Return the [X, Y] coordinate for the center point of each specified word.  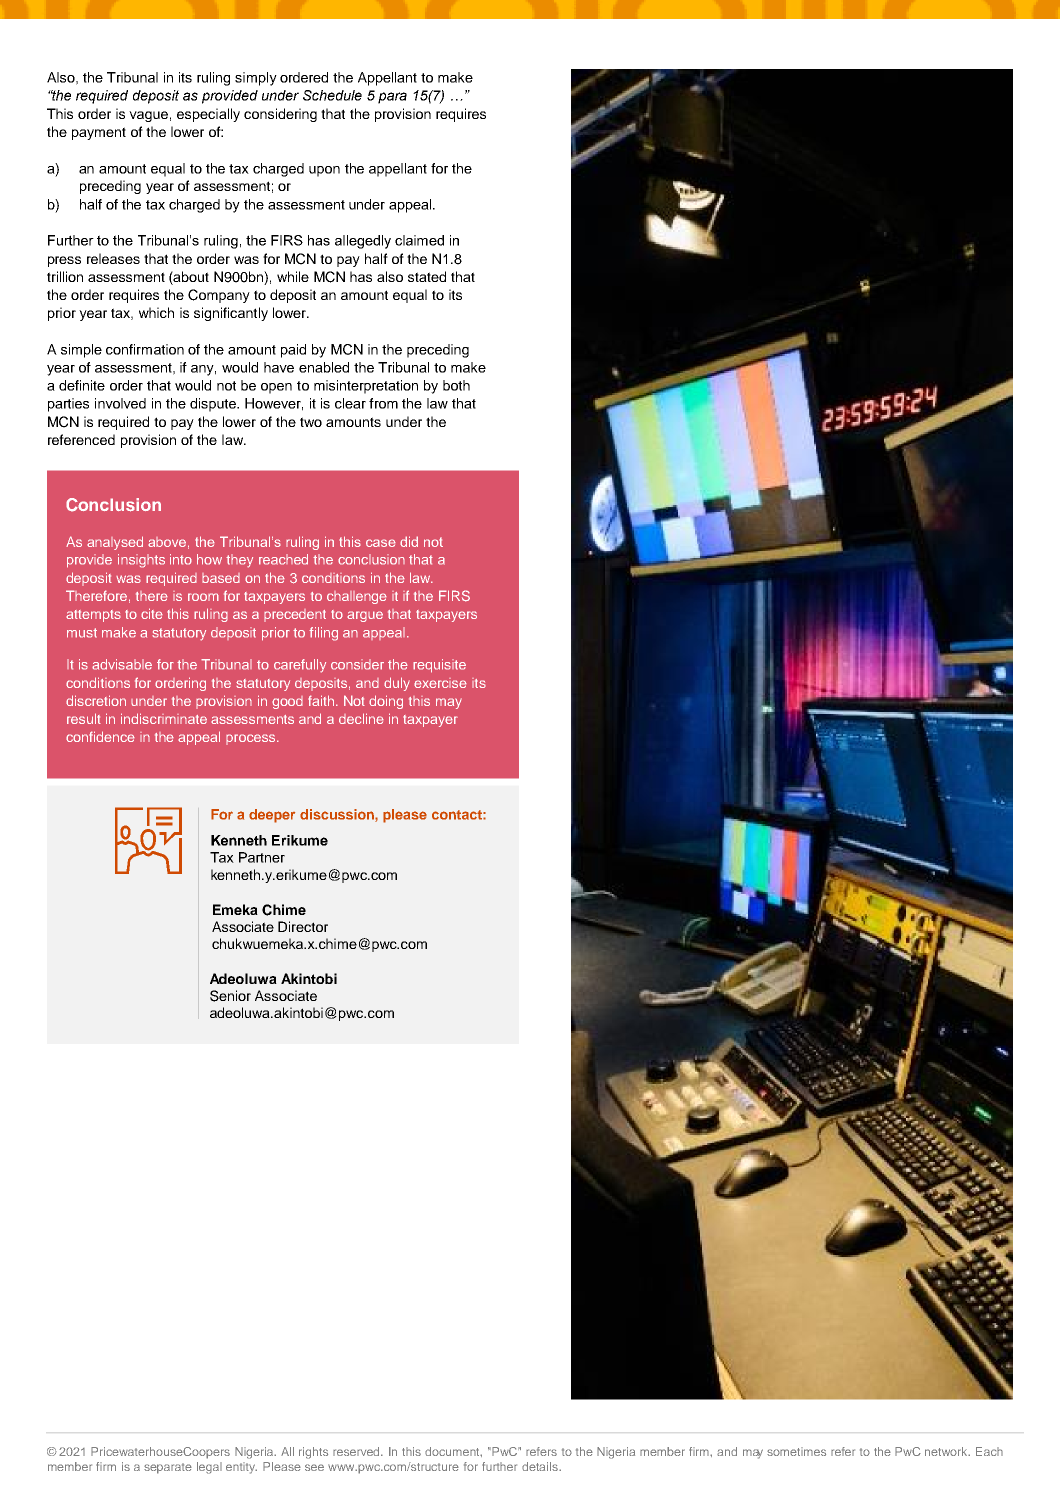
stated [427, 276]
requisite [439, 666]
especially [208, 115]
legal [209, 1468]
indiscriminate [164, 718]
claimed [419, 240]
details [541, 1466]
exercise [440, 683]
